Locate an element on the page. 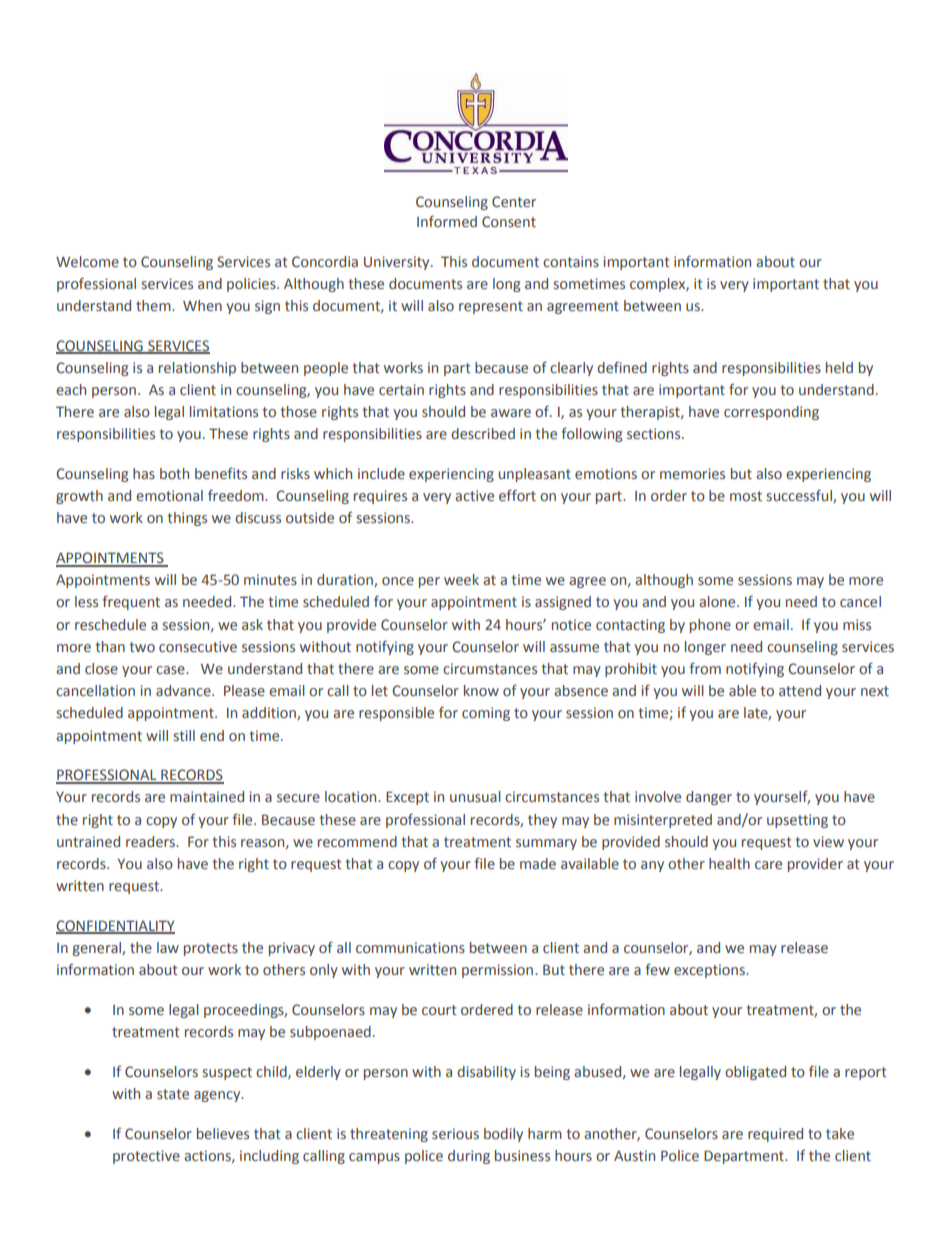  both is located at coordinates (174, 473).
